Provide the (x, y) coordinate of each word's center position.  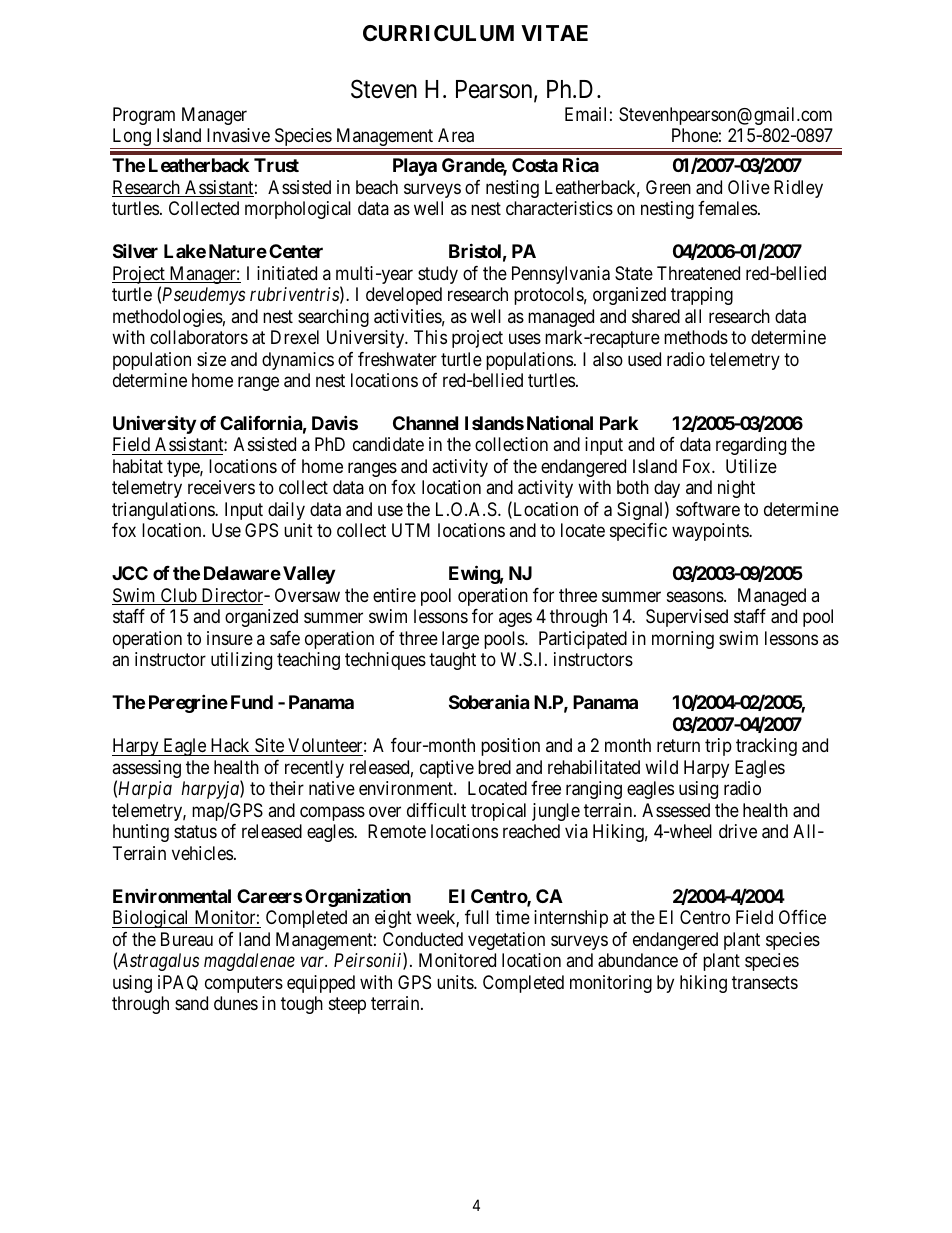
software (708, 509)
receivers (221, 487)
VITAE (554, 33)
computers (244, 984)
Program (144, 116)
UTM (411, 530)
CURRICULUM (438, 33)
